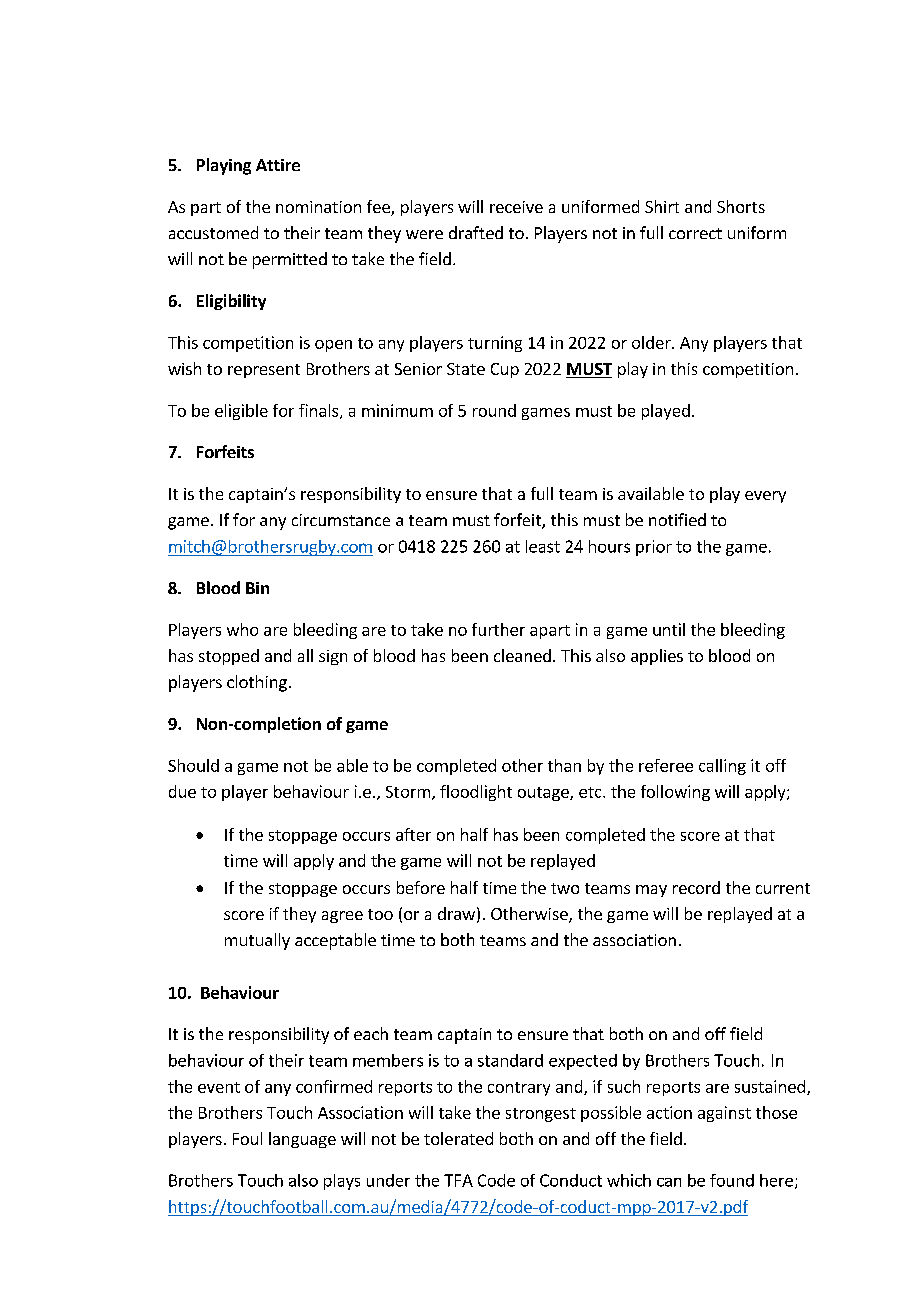 Image resolution: width=924 pixels, height=1308 pixels. What do you see at coordinates (522, 655) in the document?
I see `cleaned` at bounding box center [522, 655].
